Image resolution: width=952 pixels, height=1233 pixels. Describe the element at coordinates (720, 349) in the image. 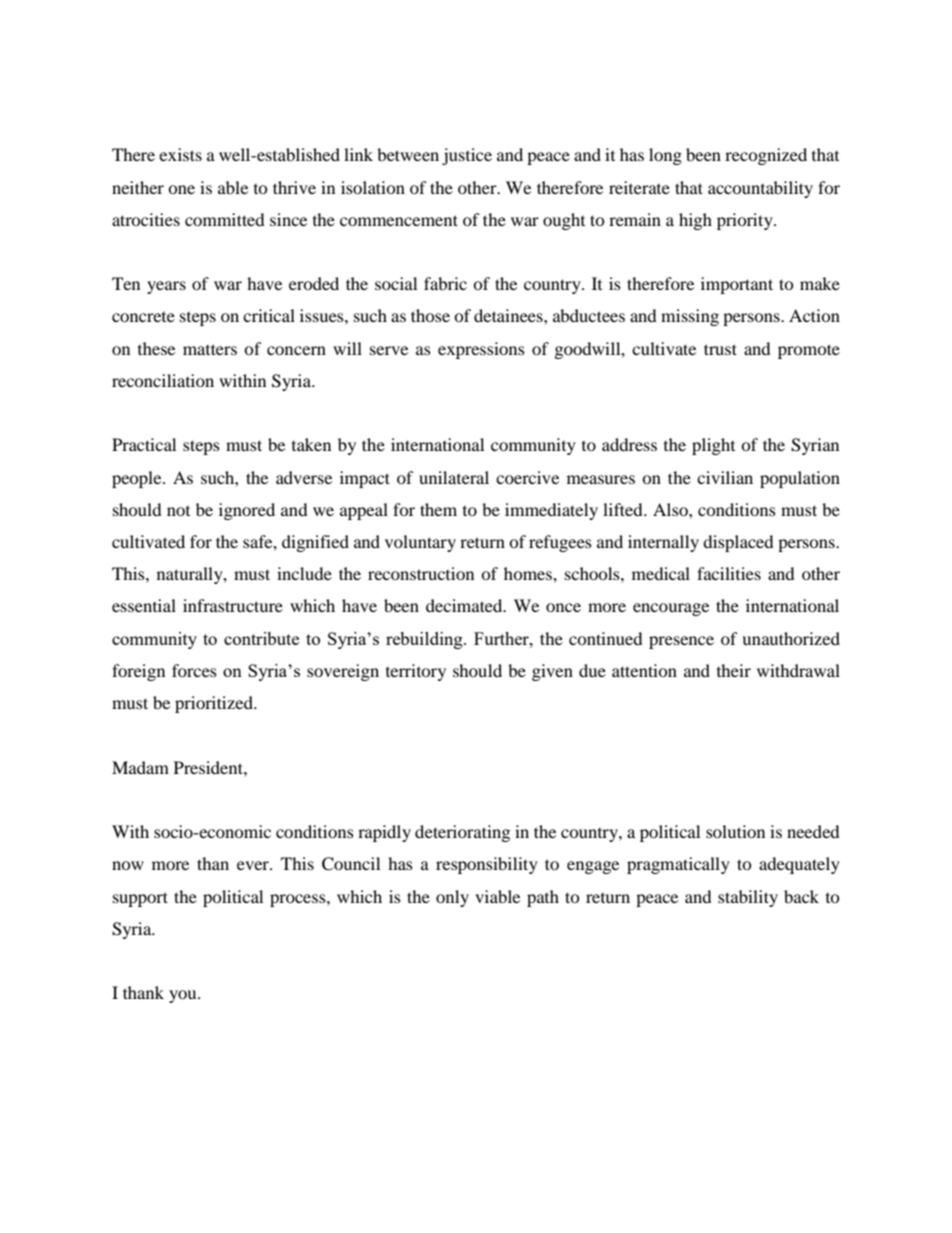

I see `trust` at that location.
